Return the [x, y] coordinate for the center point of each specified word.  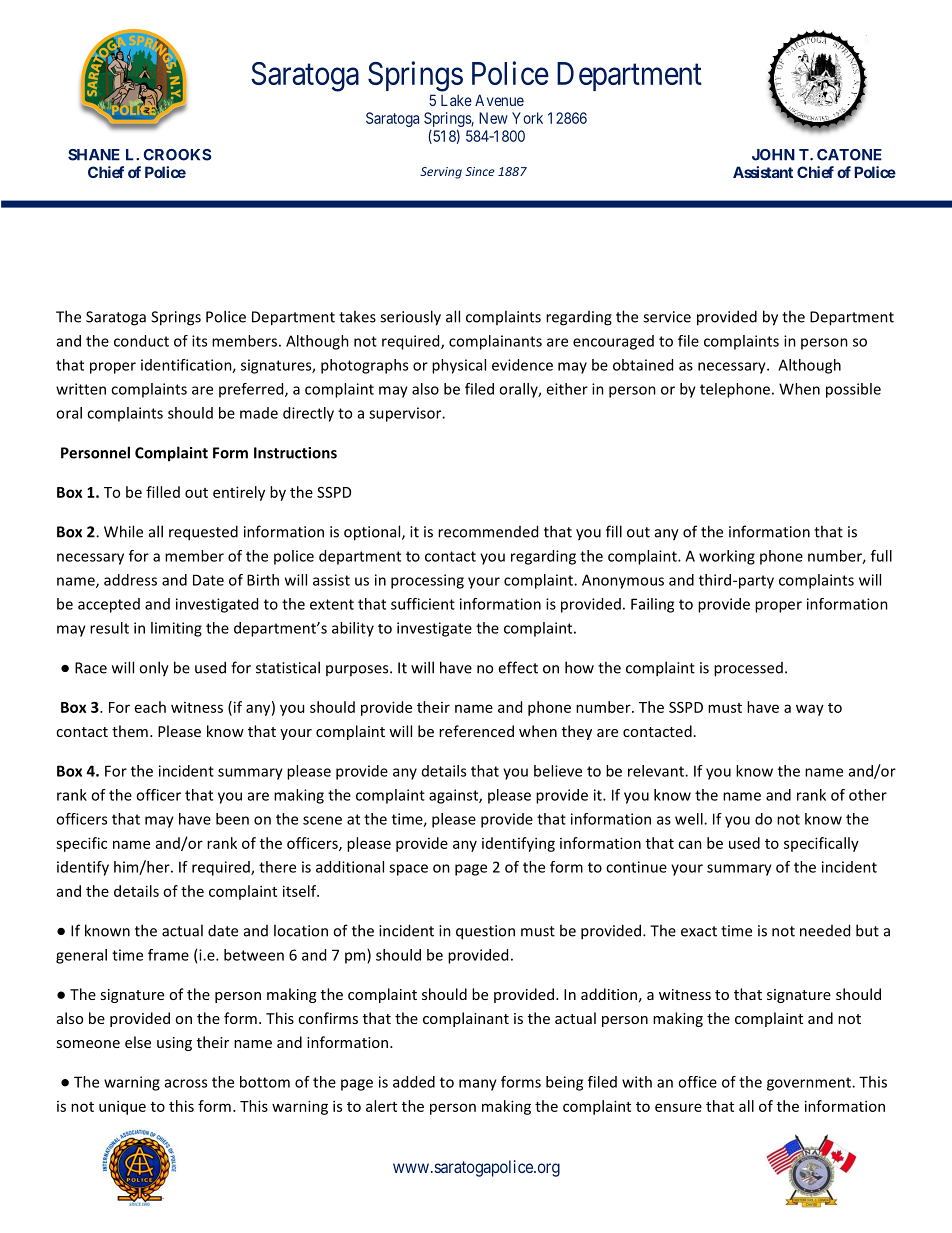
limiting [176, 629]
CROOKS [177, 155]
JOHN [773, 155]
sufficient [423, 604]
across [186, 1083]
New [493, 118]
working [727, 557]
